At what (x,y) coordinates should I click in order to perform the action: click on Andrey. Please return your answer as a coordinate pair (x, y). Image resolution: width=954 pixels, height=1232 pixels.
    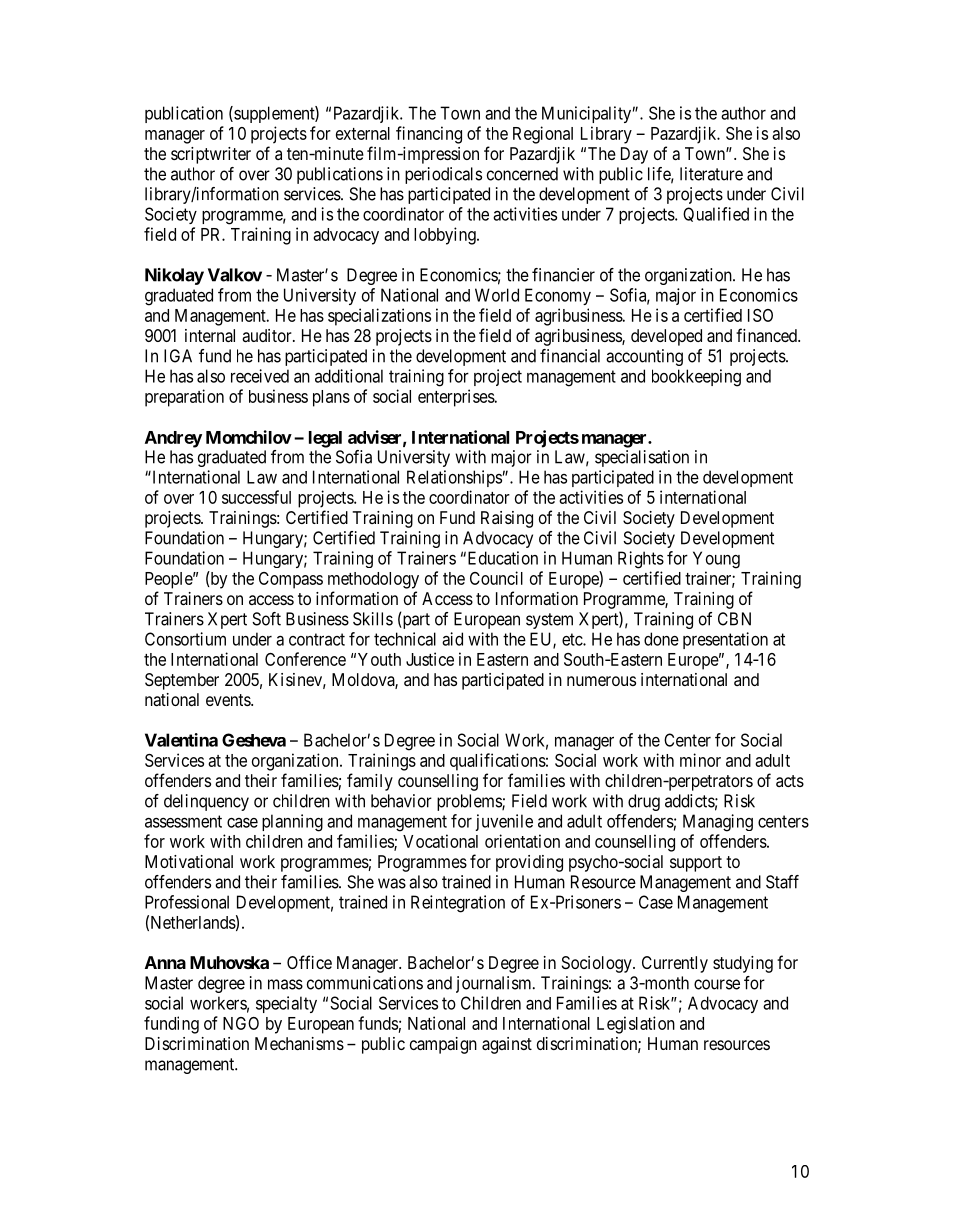
    Looking at the image, I should click on (173, 439).
